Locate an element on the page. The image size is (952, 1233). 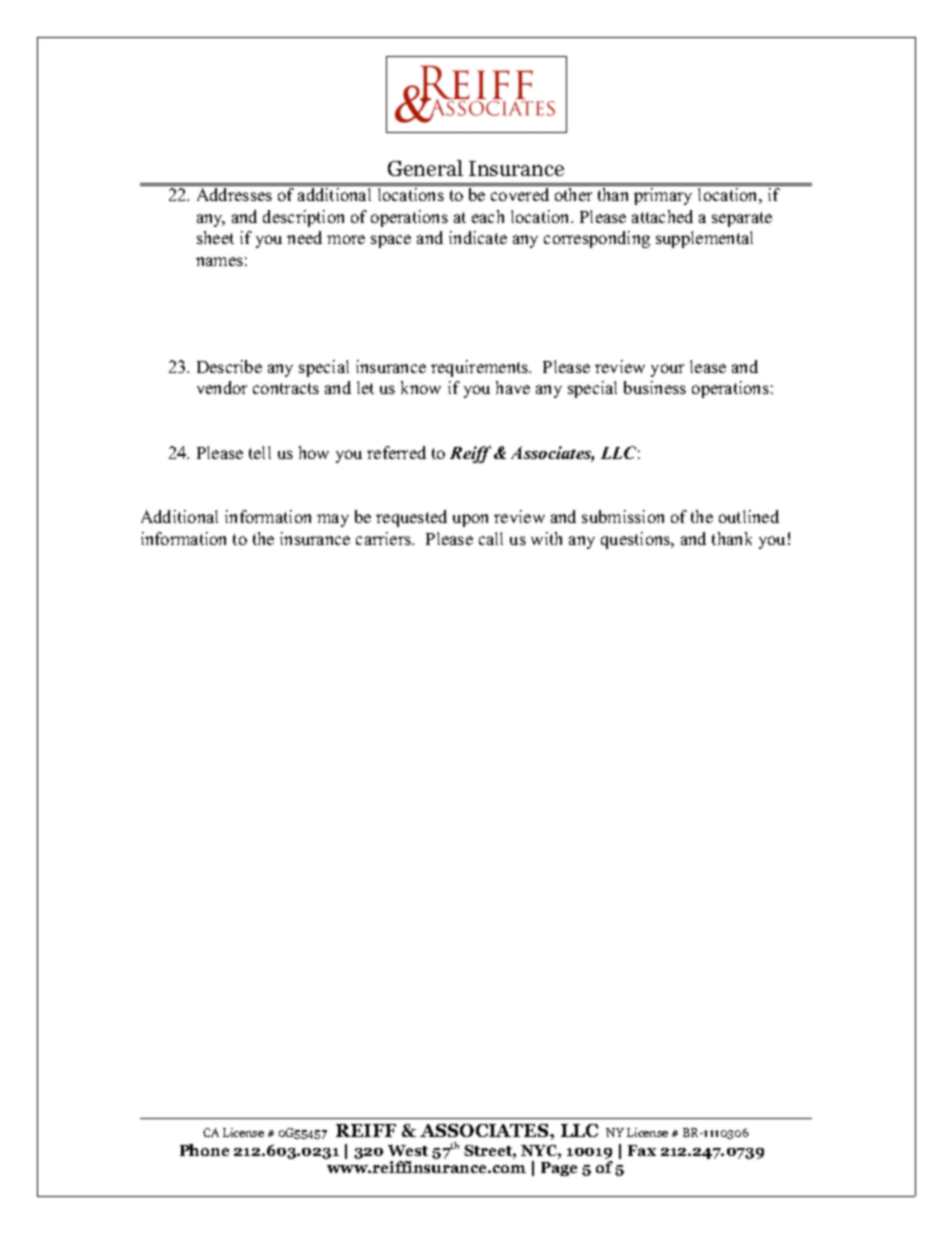
requirements is located at coordinates (481, 368).
